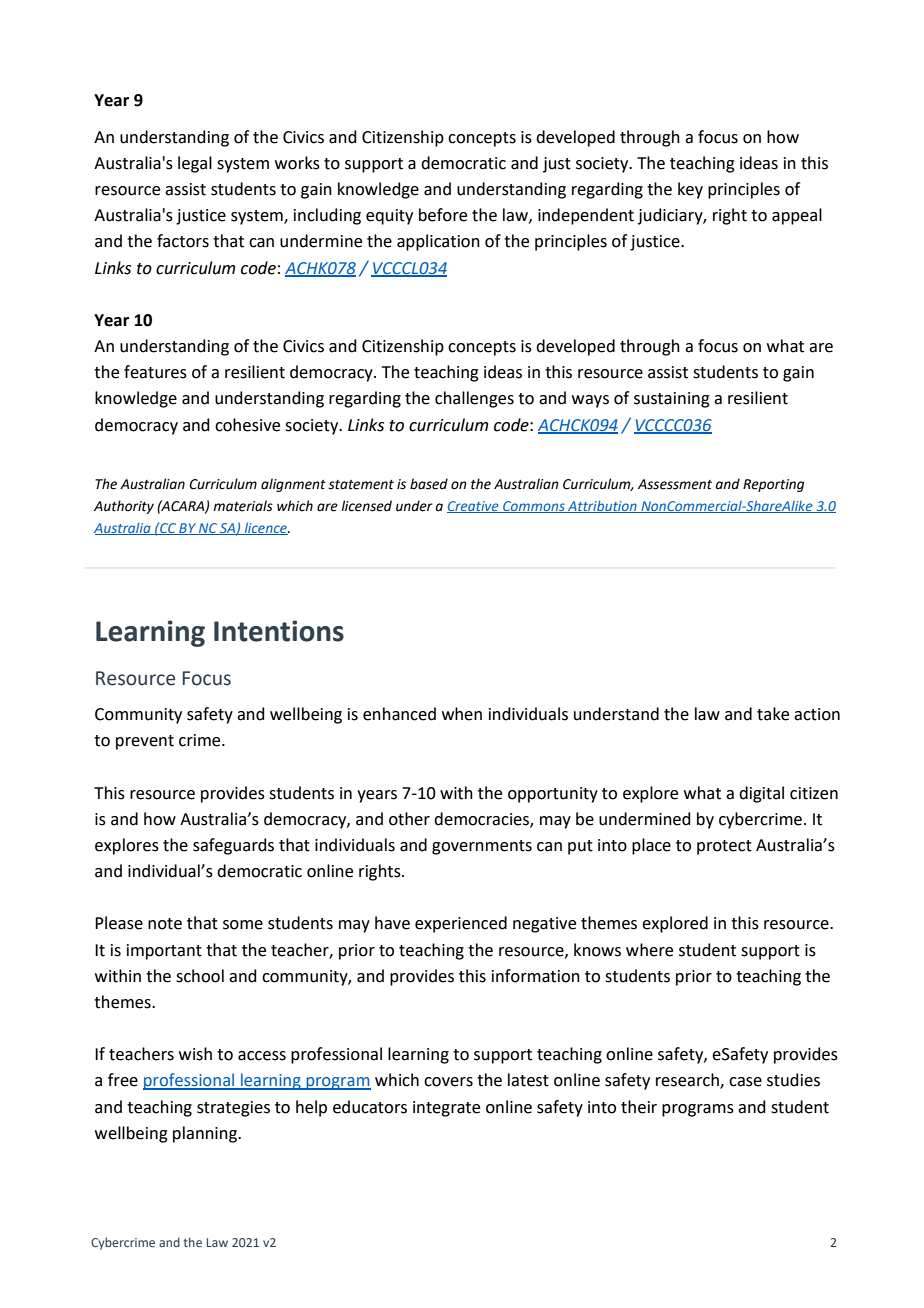 Image resolution: width=924 pixels, height=1308 pixels. Describe the element at coordinates (773, 485) in the page. I see `Reporting` at that location.
